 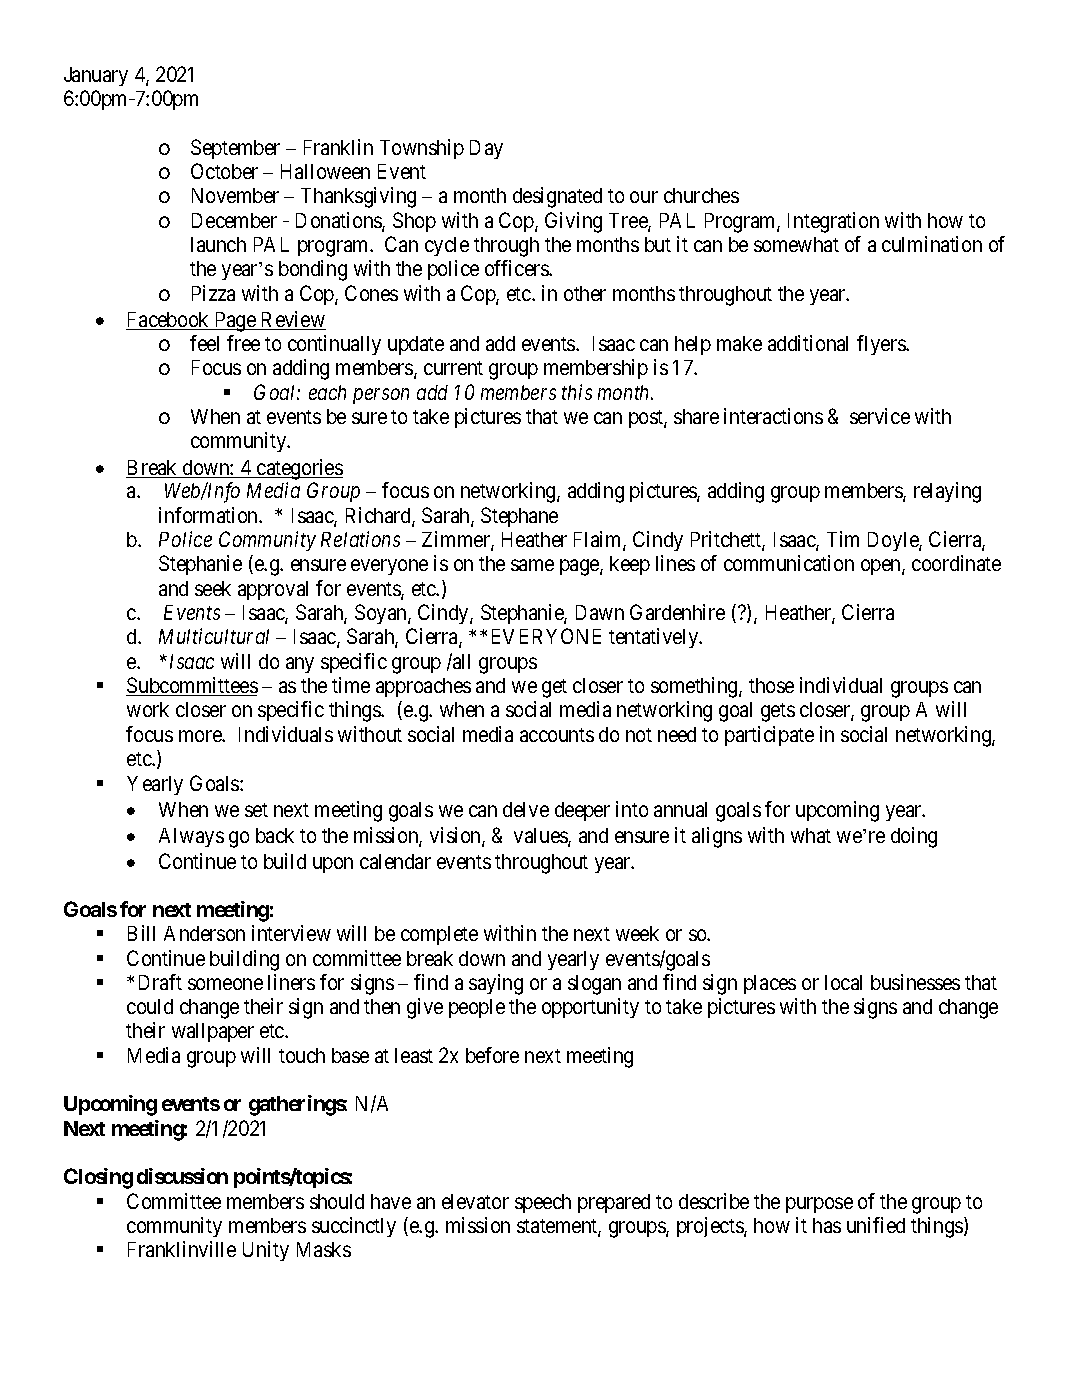 What do you see at coordinates (876, 1225) in the screenshot?
I see `unified` at bounding box center [876, 1225].
